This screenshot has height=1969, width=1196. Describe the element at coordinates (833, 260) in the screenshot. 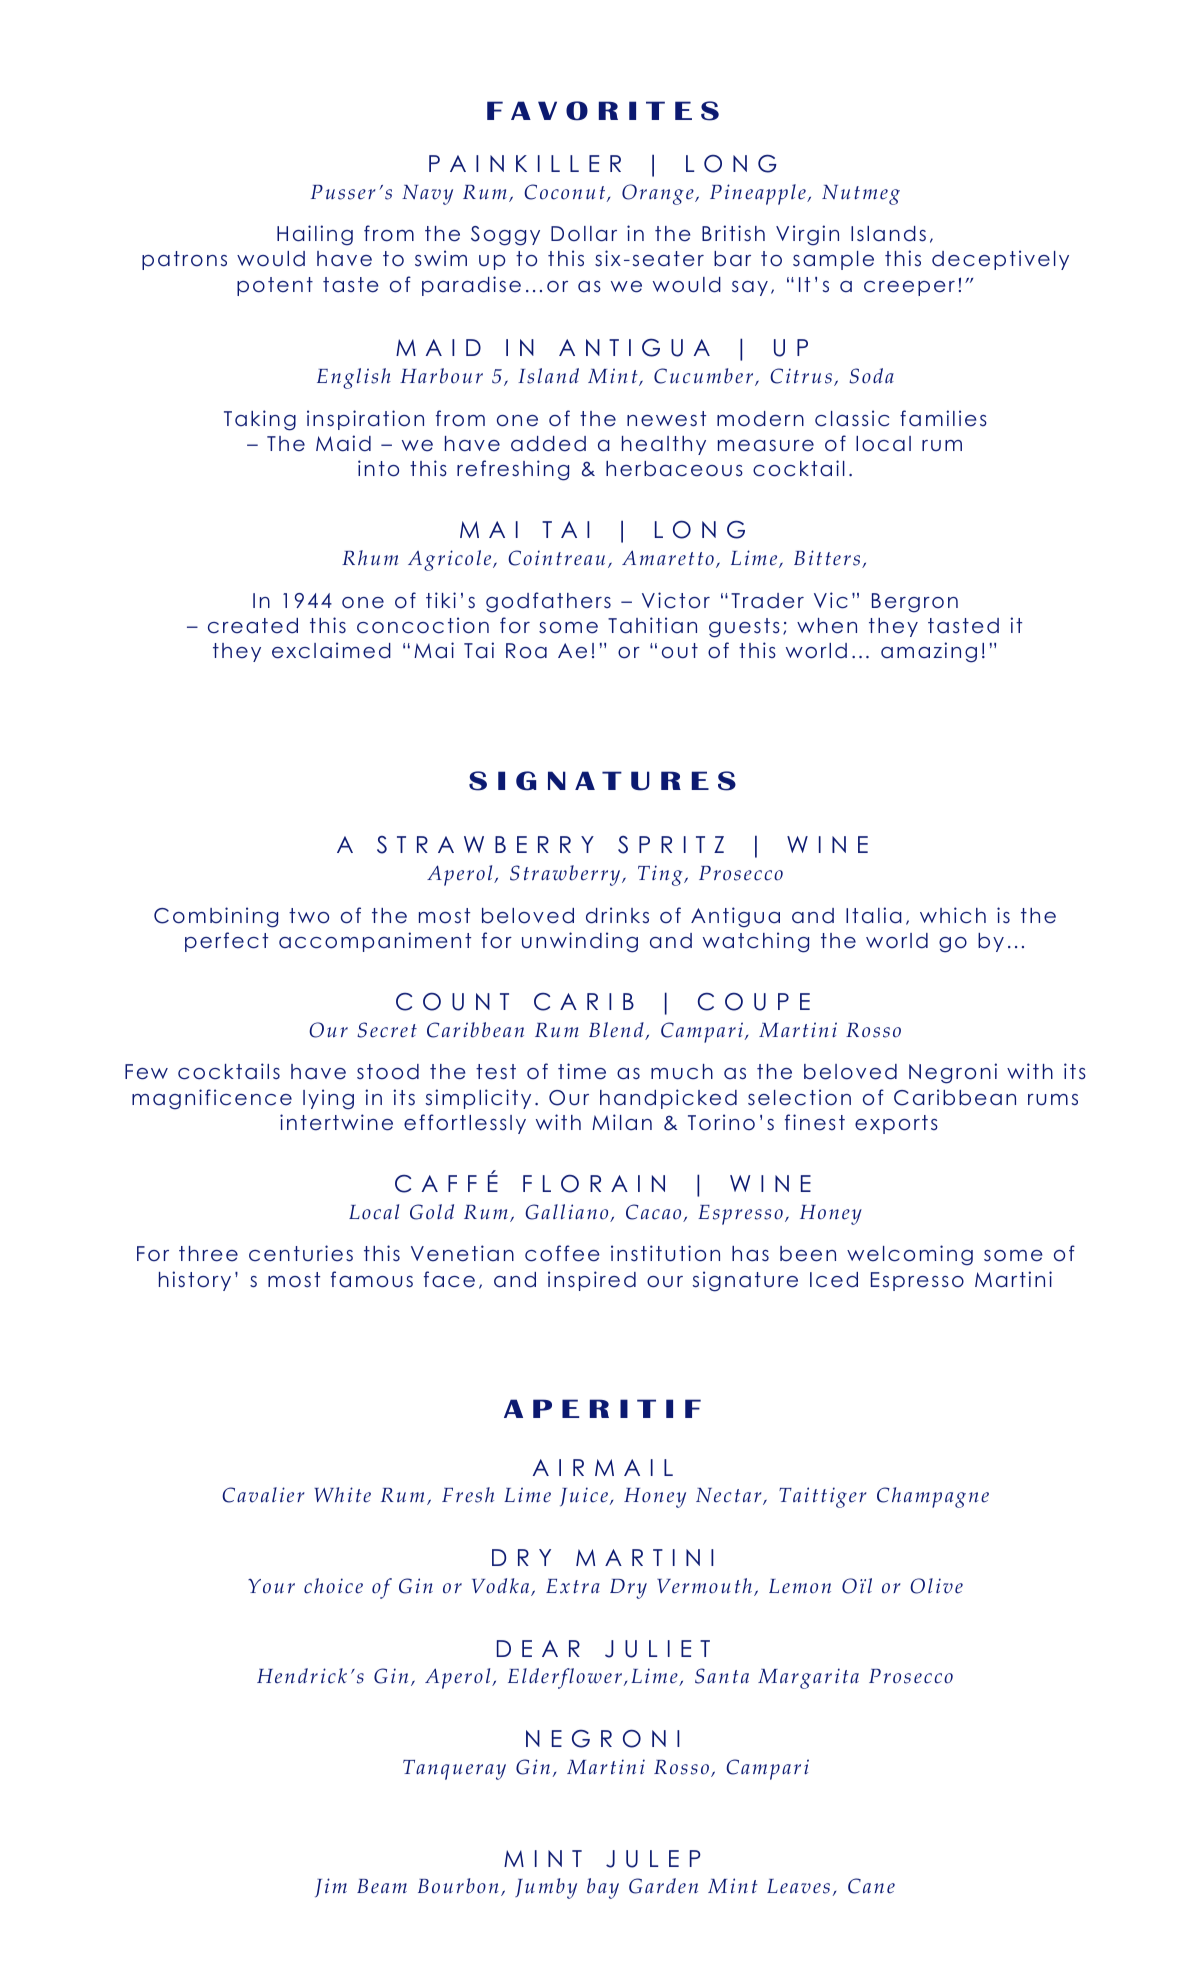

I see `sample` at that location.
